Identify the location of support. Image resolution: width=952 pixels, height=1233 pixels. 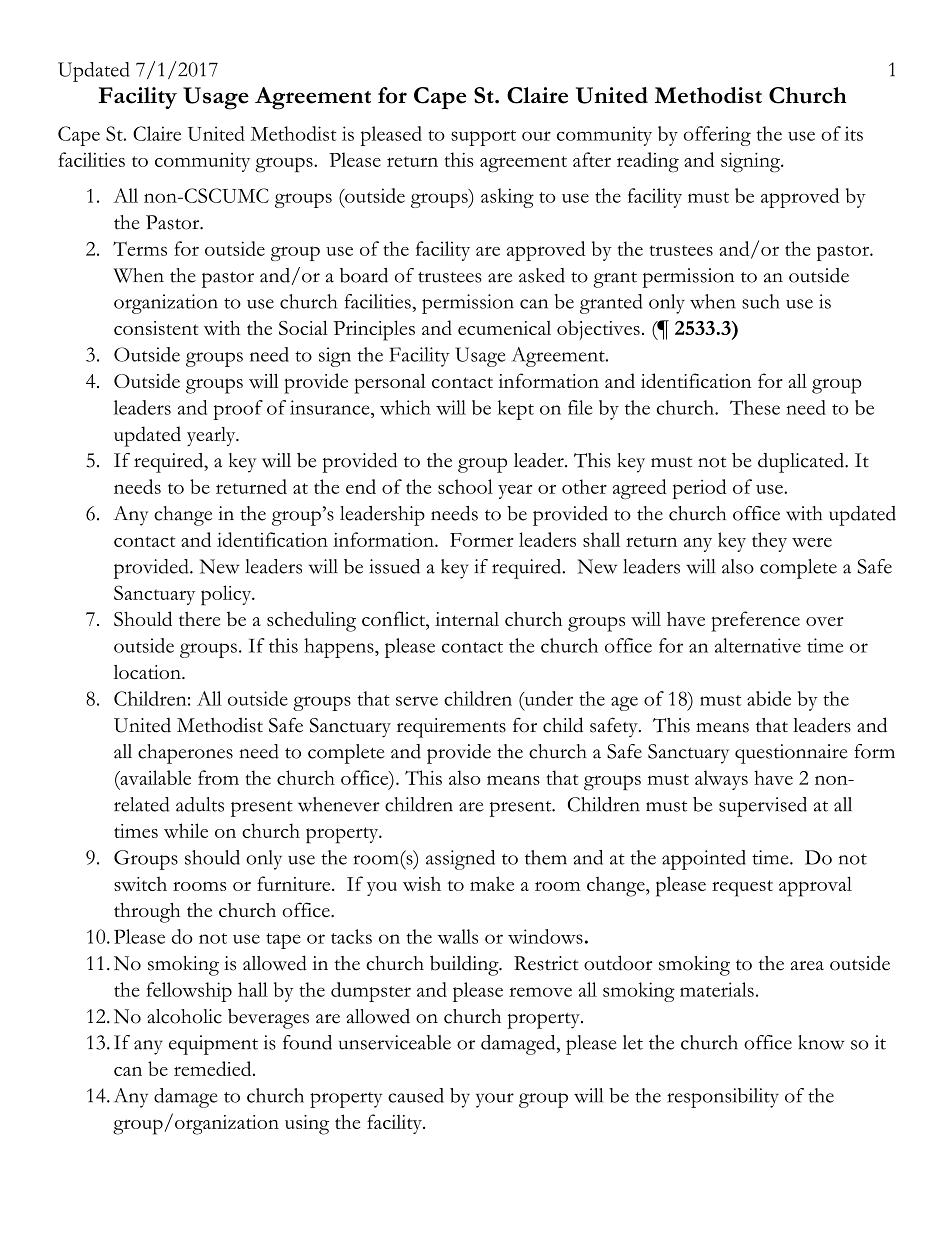
(483, 138).
